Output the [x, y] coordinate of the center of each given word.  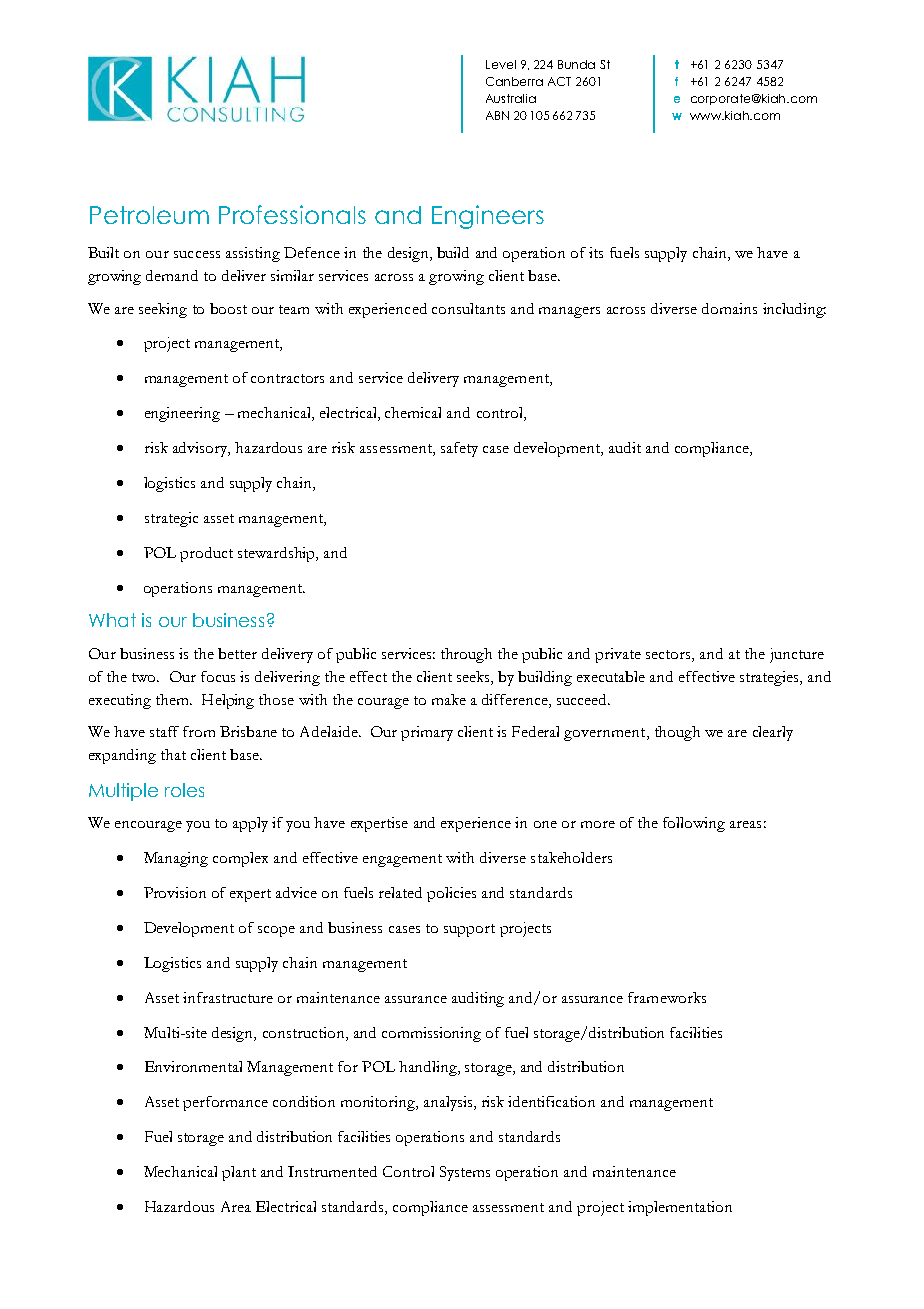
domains [729, 308]
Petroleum [149, 215]
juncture [797, 655]
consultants [468, 308]
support [469, 930]
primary [427, 733]
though [677, 733]
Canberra [514, 81]
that [173, 754]
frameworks [667, 997]
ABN [497, 115]
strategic [171, 519]
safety [459, 449]
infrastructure [228, 997]
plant [239, 1173]
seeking [163, 310]
